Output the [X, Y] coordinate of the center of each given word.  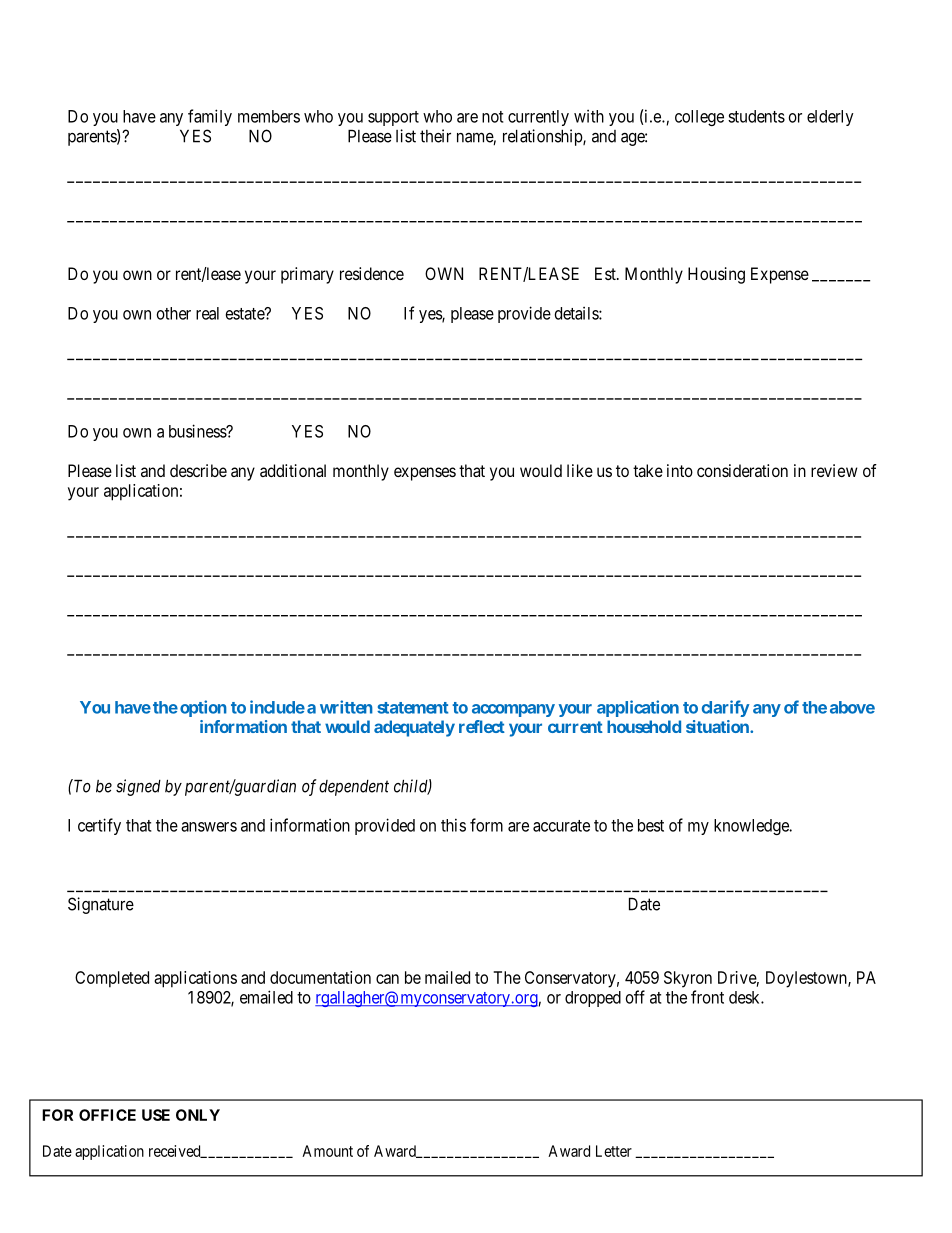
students [756, 116]
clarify [725, 708]
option [203, 708]
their [435, 136]
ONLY [198, 1115]
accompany [513, 710]
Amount [327, 1151]
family [210, 117]
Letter [614, 1151]
